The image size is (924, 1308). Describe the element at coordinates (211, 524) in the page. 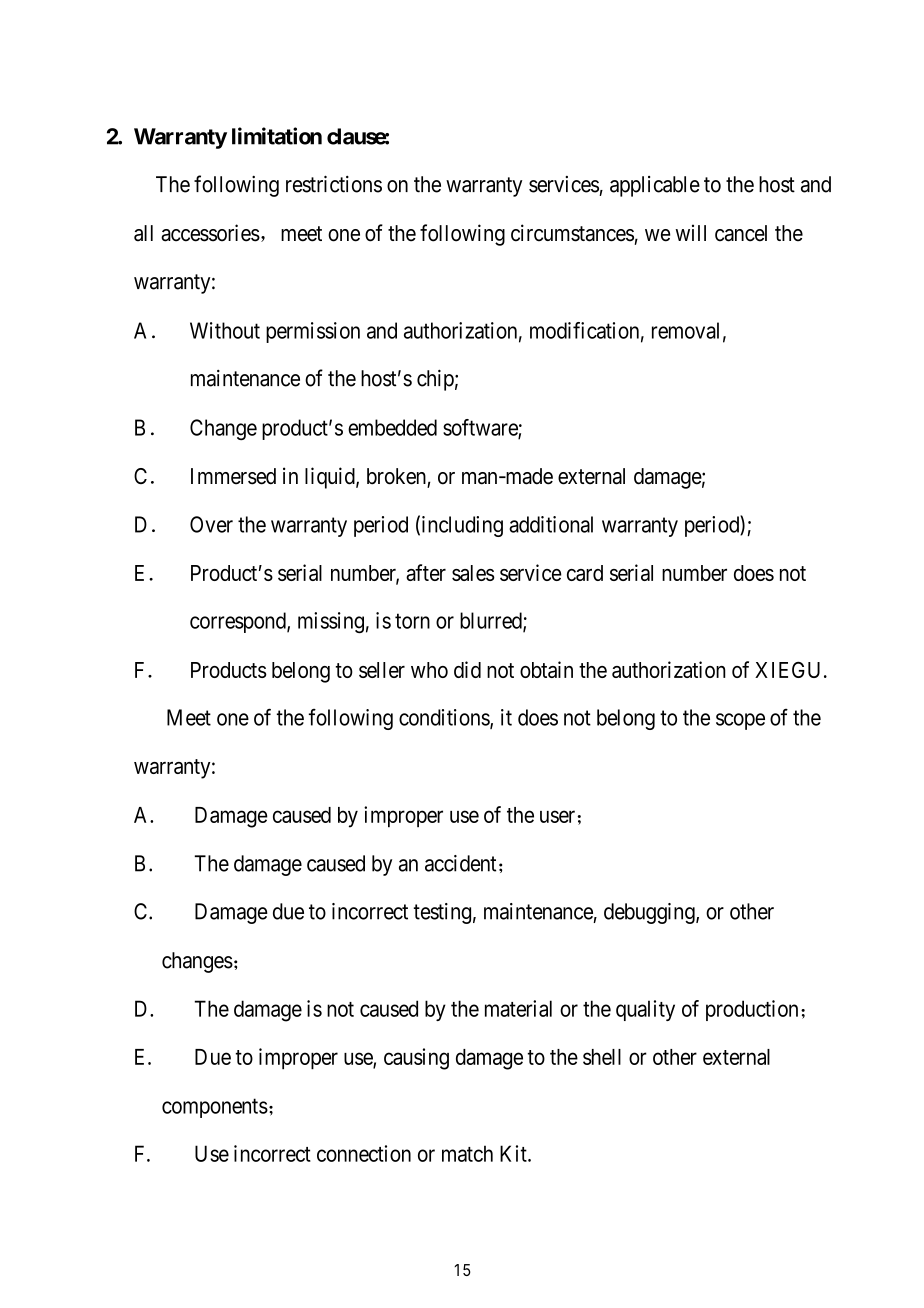

I see `Over` at that location.
